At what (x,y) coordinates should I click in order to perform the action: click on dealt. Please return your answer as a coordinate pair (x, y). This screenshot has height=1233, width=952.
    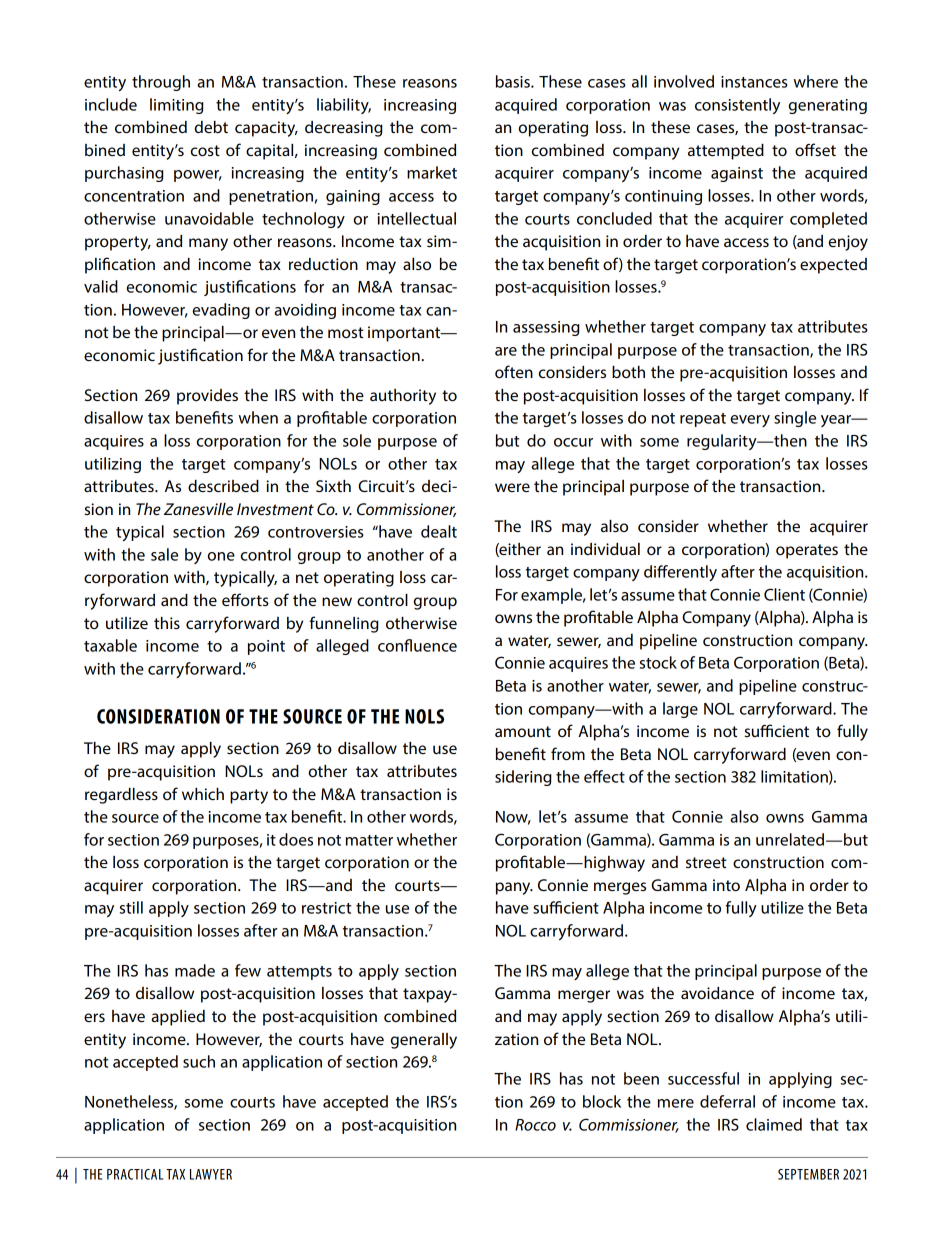
    Looking at the image, I should click on (439, 531).
